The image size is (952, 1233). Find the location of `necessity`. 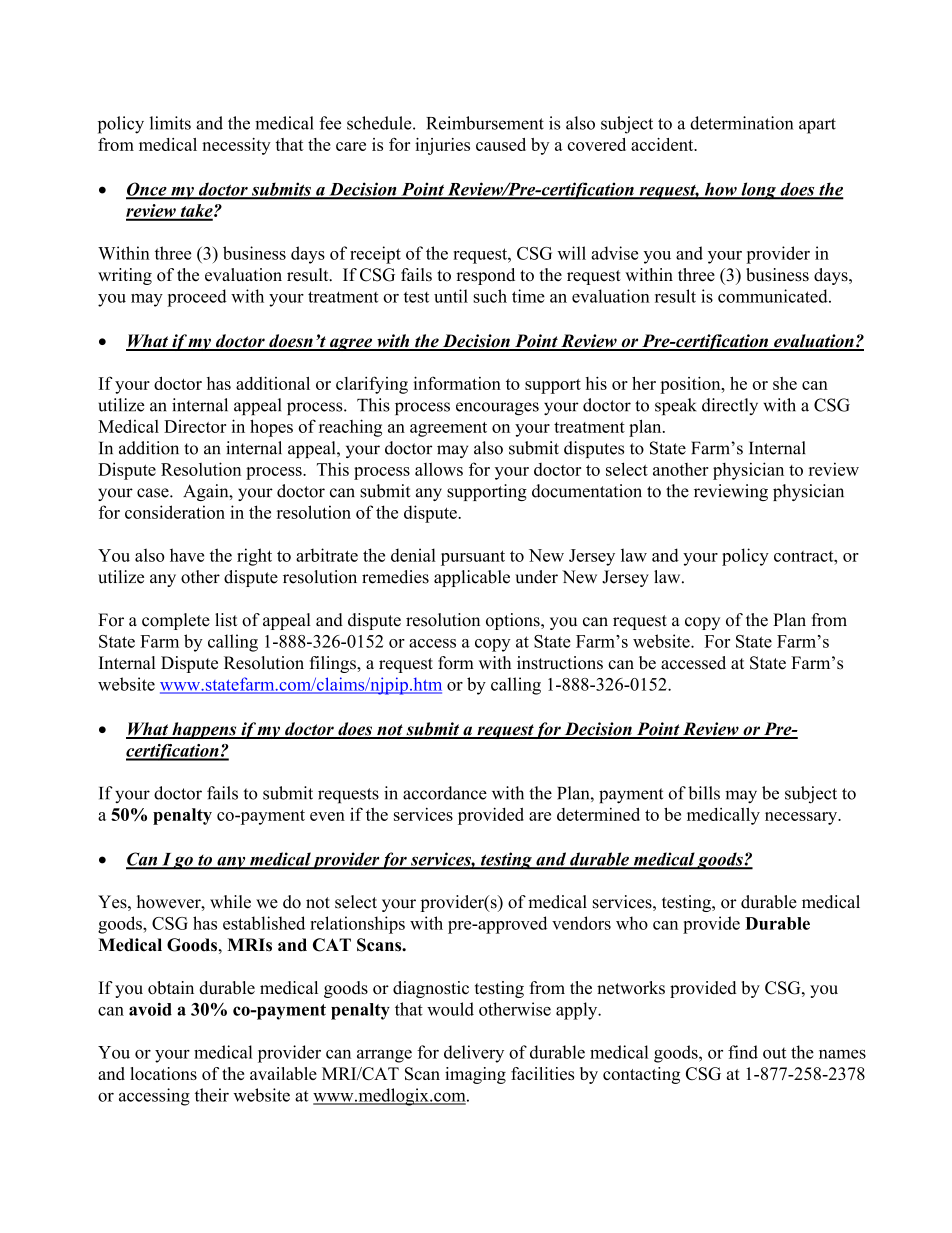

necessity is located at coordinates (236, 146).
